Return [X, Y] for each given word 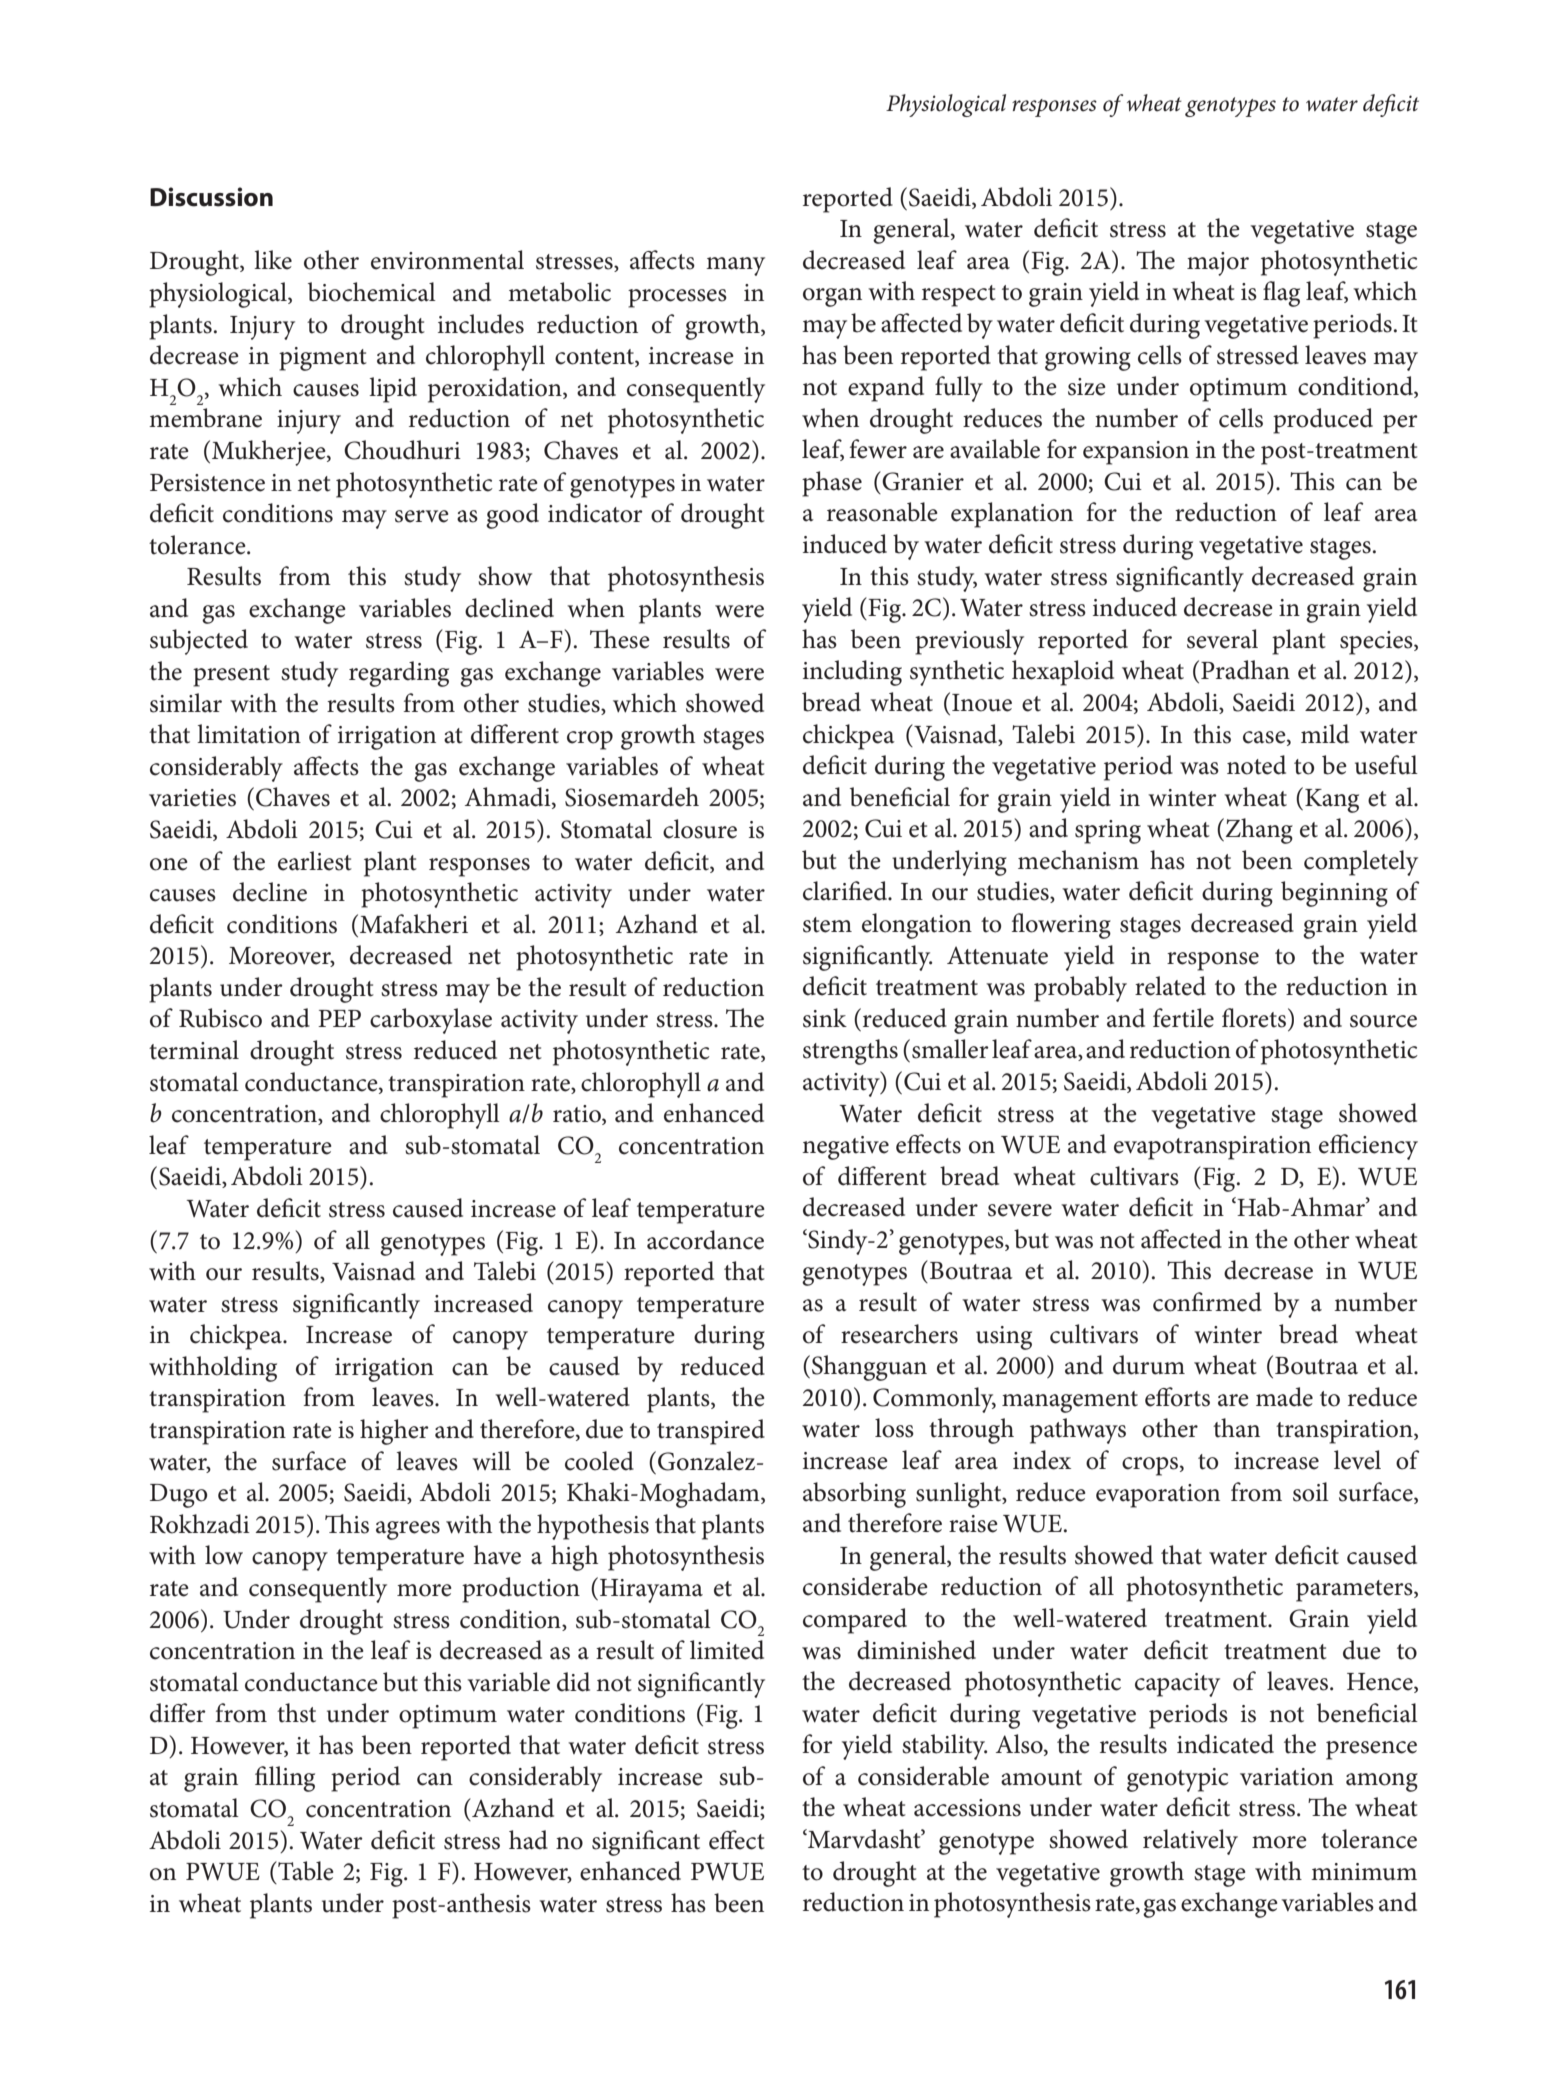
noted [1256, 765]
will [491, 1460]
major [1218, 264]
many [735, 266]
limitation [249, 734]
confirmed [1207, 1302]
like [273, 260]
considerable [923, 1776]
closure [700, 829]
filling [285, 1779]
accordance [705, 1240]
